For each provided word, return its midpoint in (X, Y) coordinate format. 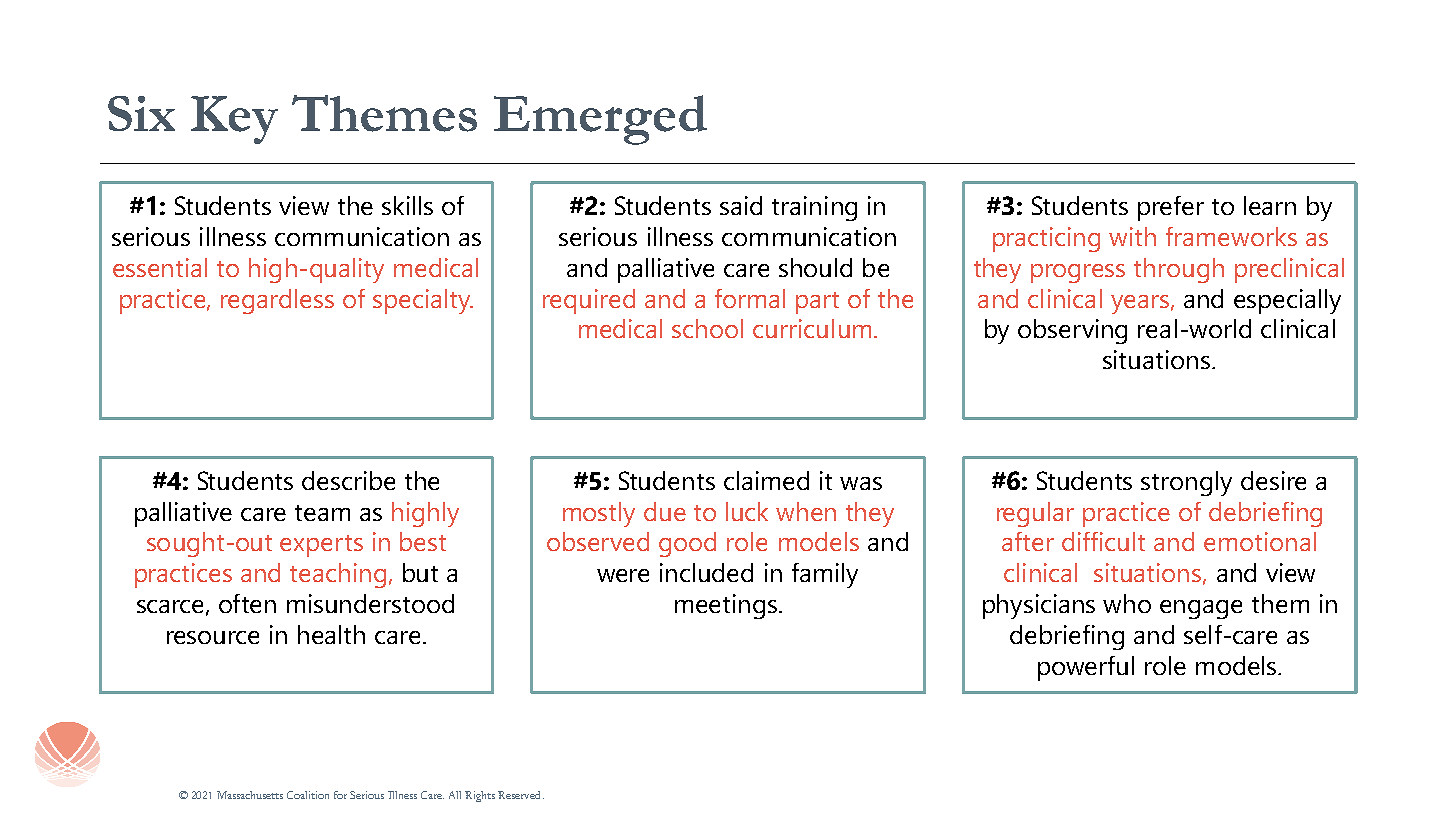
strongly (1186, 483)
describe (348, 480)
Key (234, 120)
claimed (766, 480)
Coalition (308, 795)
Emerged (600, 120)
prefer (1171, 208)
